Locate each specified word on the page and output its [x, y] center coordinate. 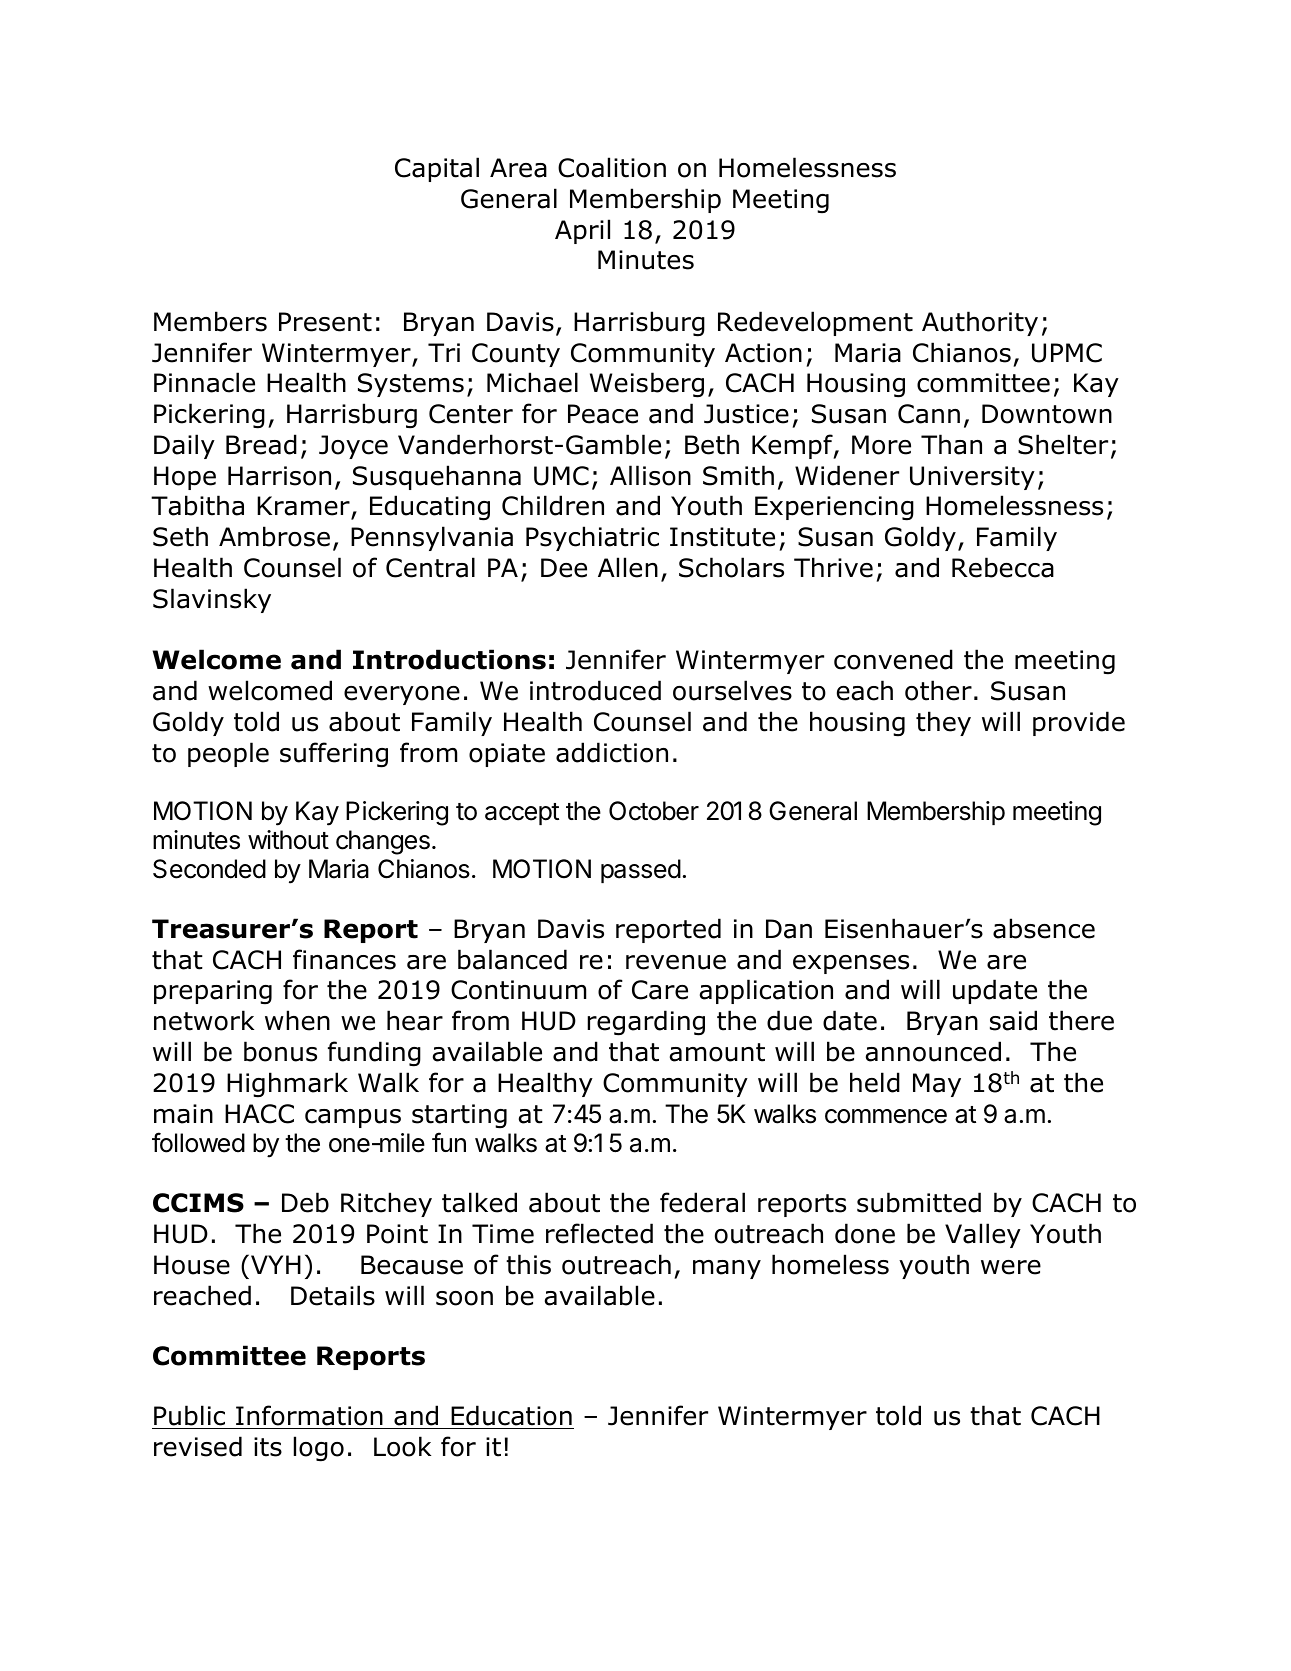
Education [511, 1415]
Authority [980, 323]
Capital [437, 169]
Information [309, 1415]
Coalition [612, 167]
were [1011, 1267]
